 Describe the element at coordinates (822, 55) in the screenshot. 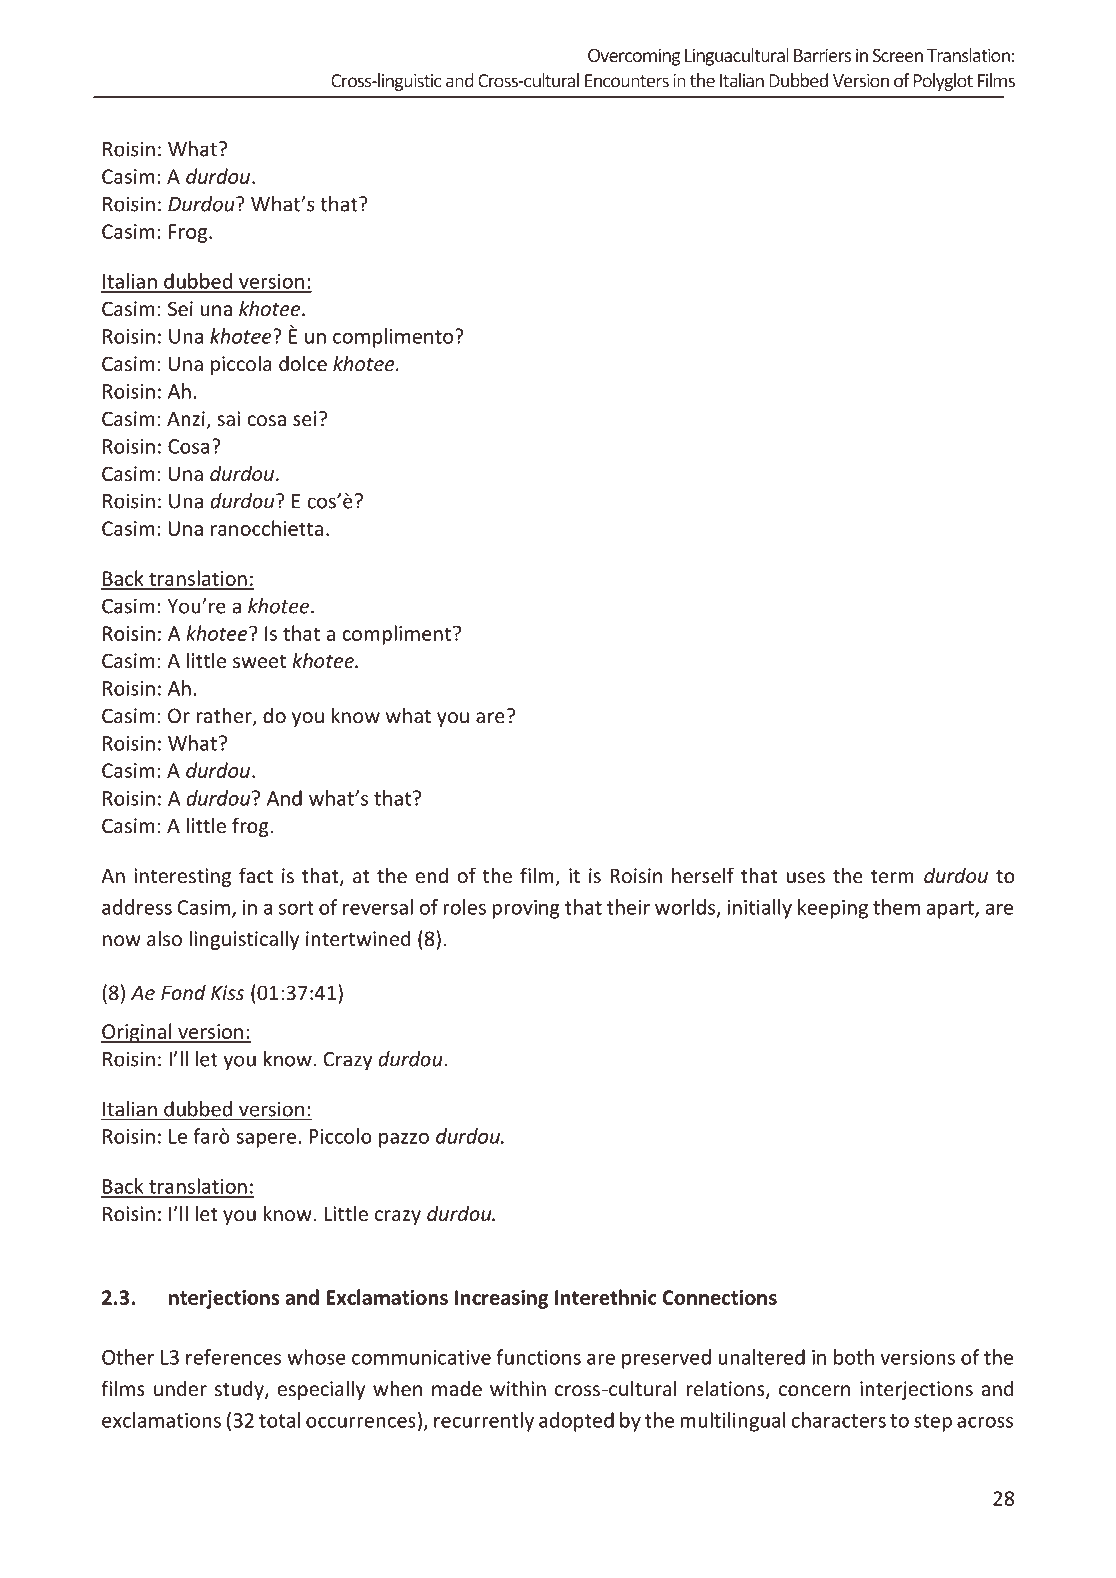

I see `Barriers` at that location.
